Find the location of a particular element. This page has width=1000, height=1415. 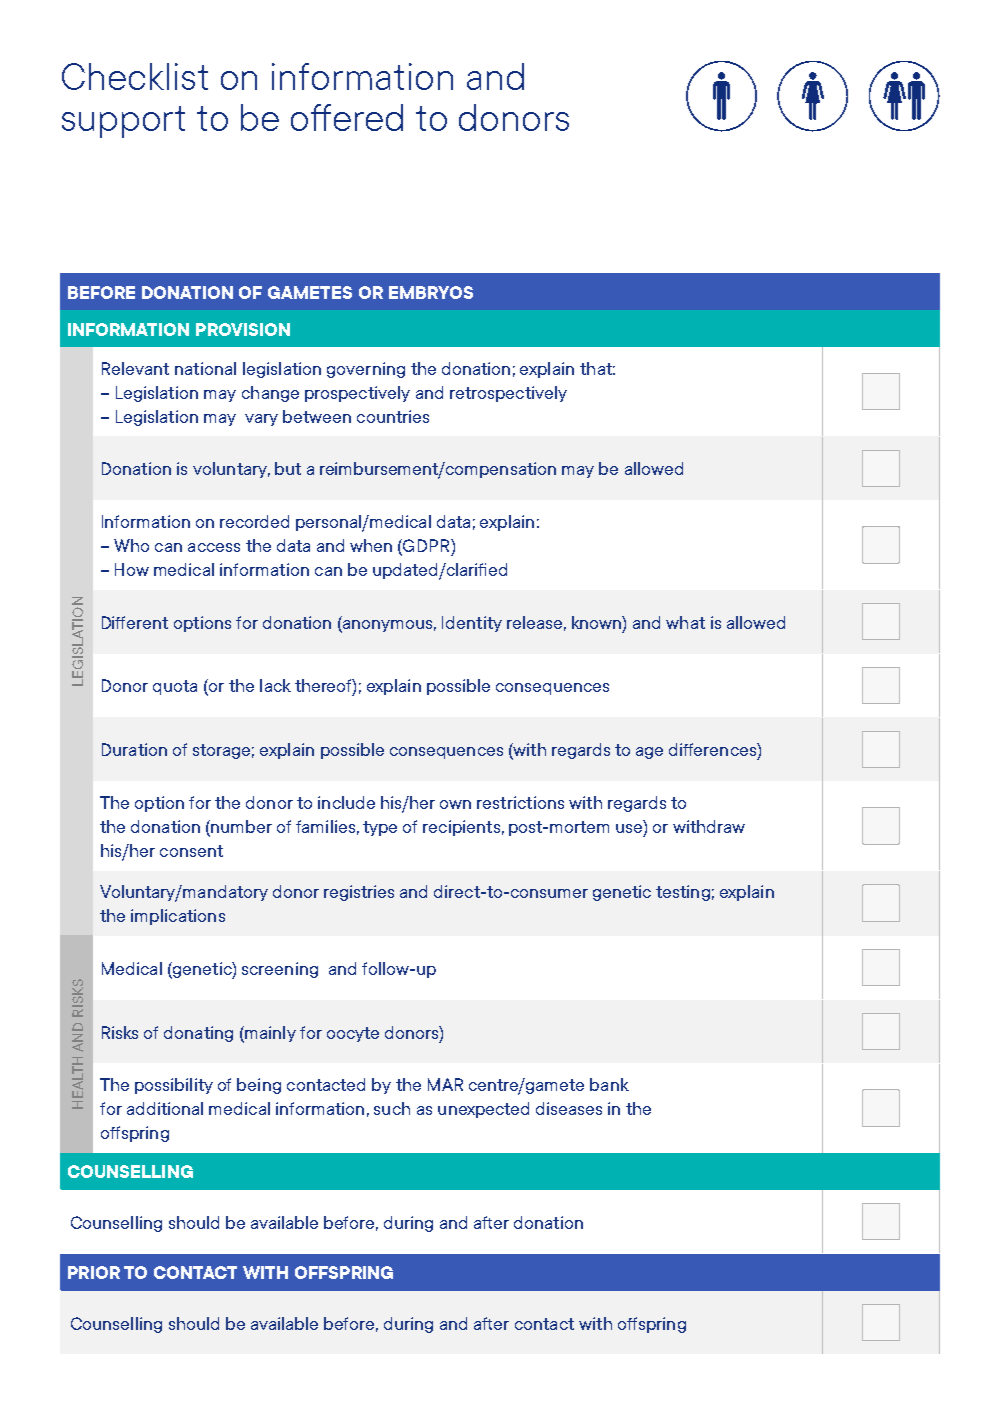

Identity is located at coordinates (472, 624).
